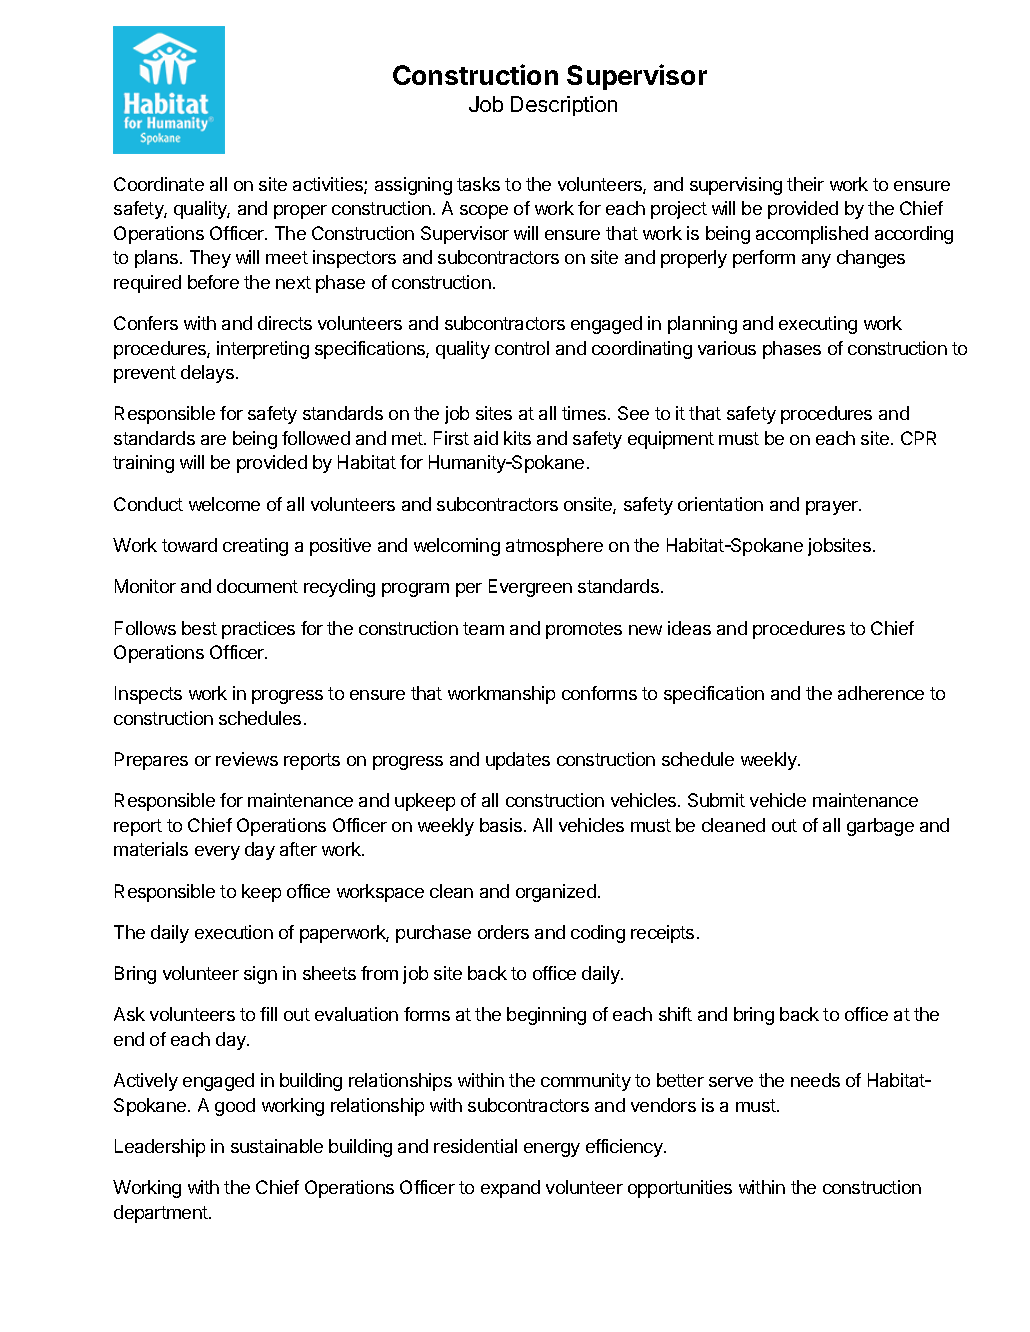 Image resolution: width=1030 pixels, height=1332 pixels. What do you see at coordinates (159, 184) in the page?
I see `Coordinate` at bounding box center [159, 184].
